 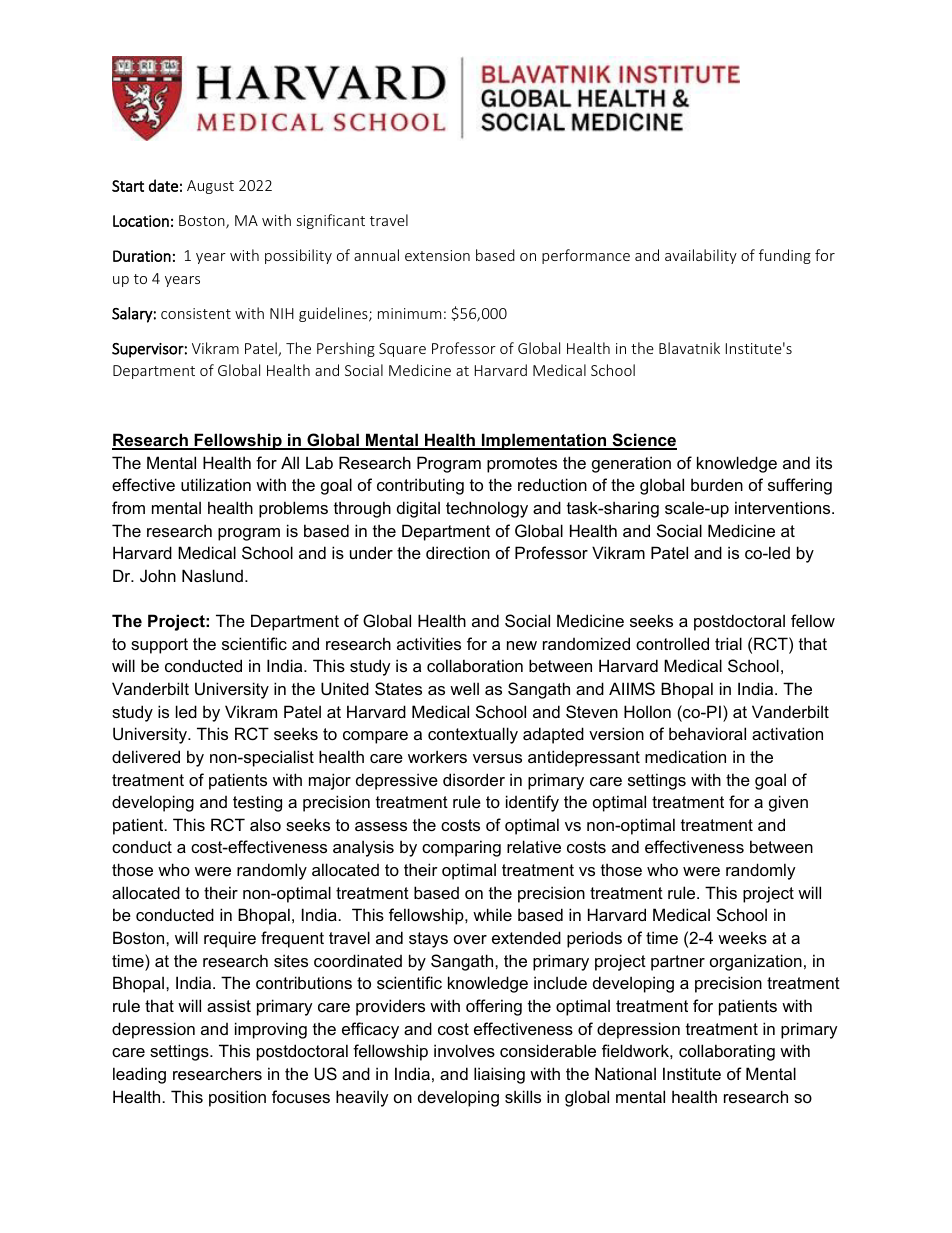 What do you see at coordinates (701, 256) in the document?
I see `availability` at bounding box center [701, 256].
